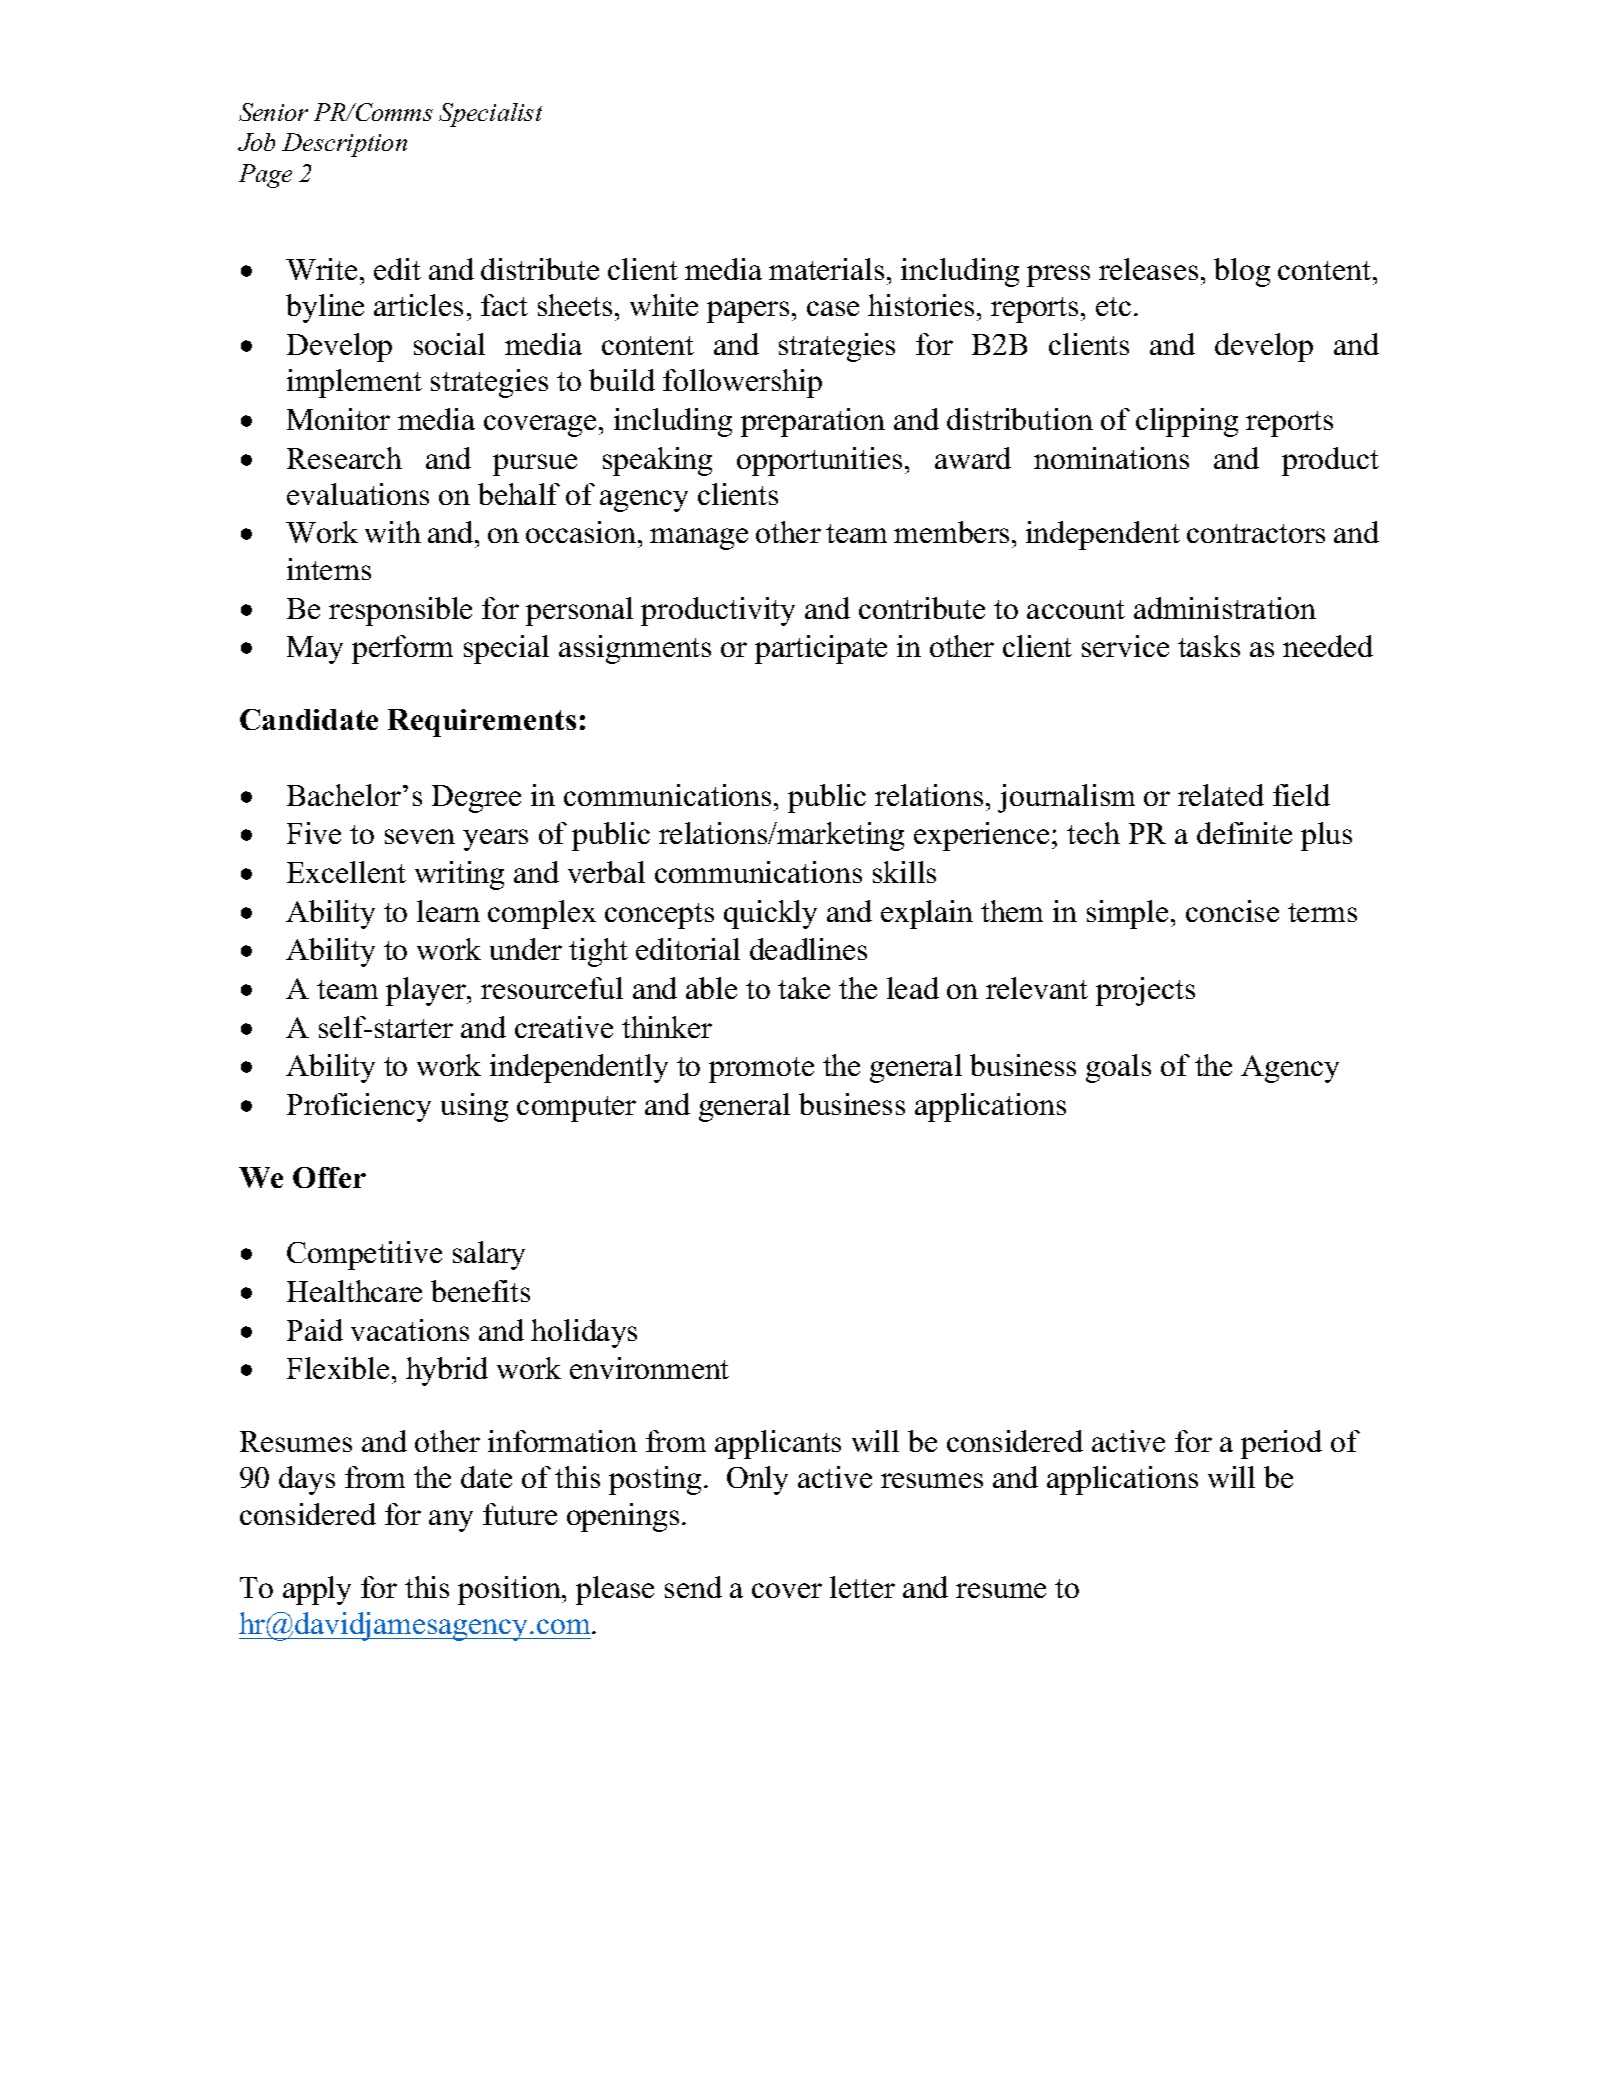 The image size is (1615, 2091). What do you see at coordinates (1118, 1068) in the document?
I see `goals` at bounding box center [1118, 1068].
